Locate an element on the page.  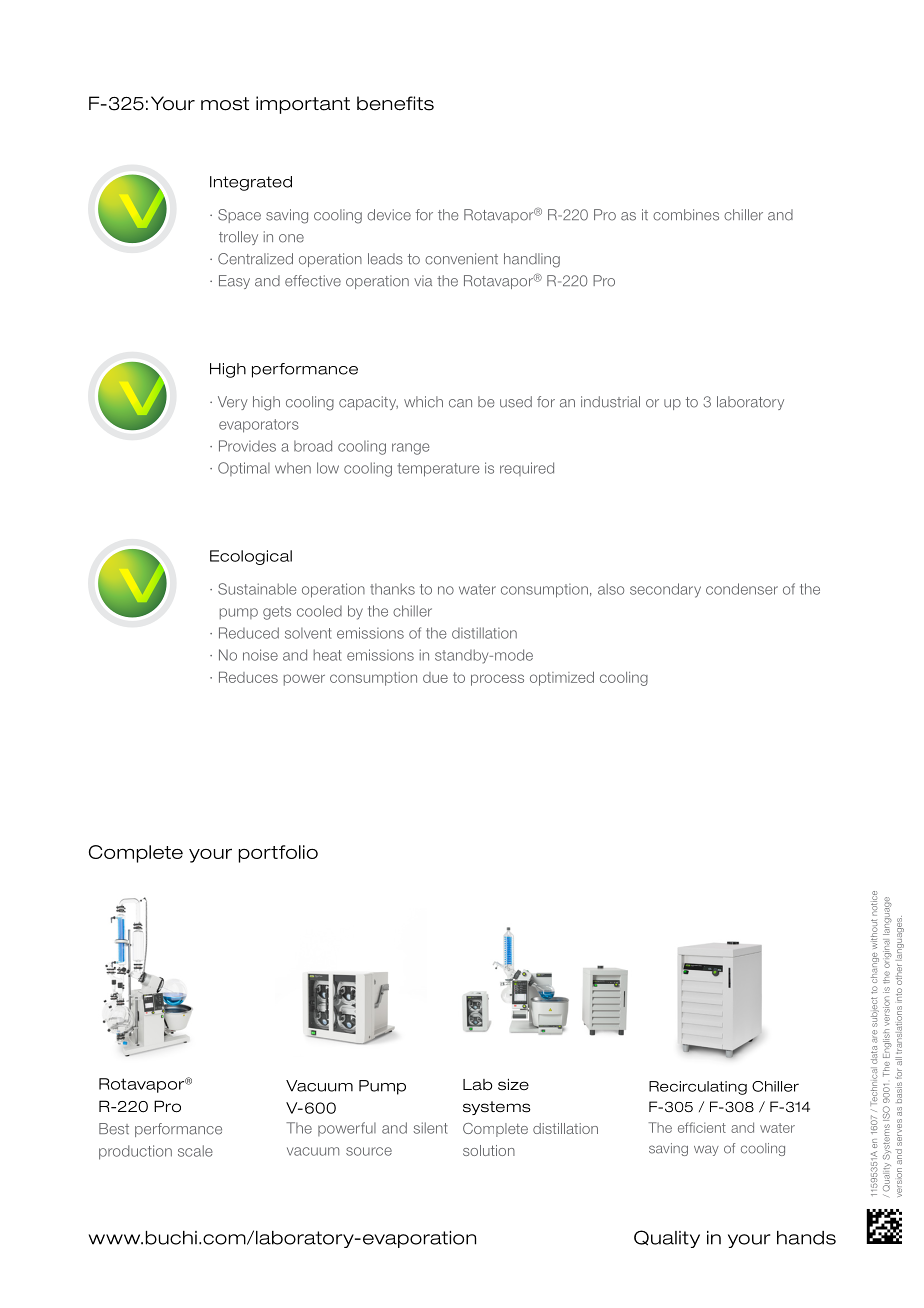
process is located at coordinates (497, 680).
